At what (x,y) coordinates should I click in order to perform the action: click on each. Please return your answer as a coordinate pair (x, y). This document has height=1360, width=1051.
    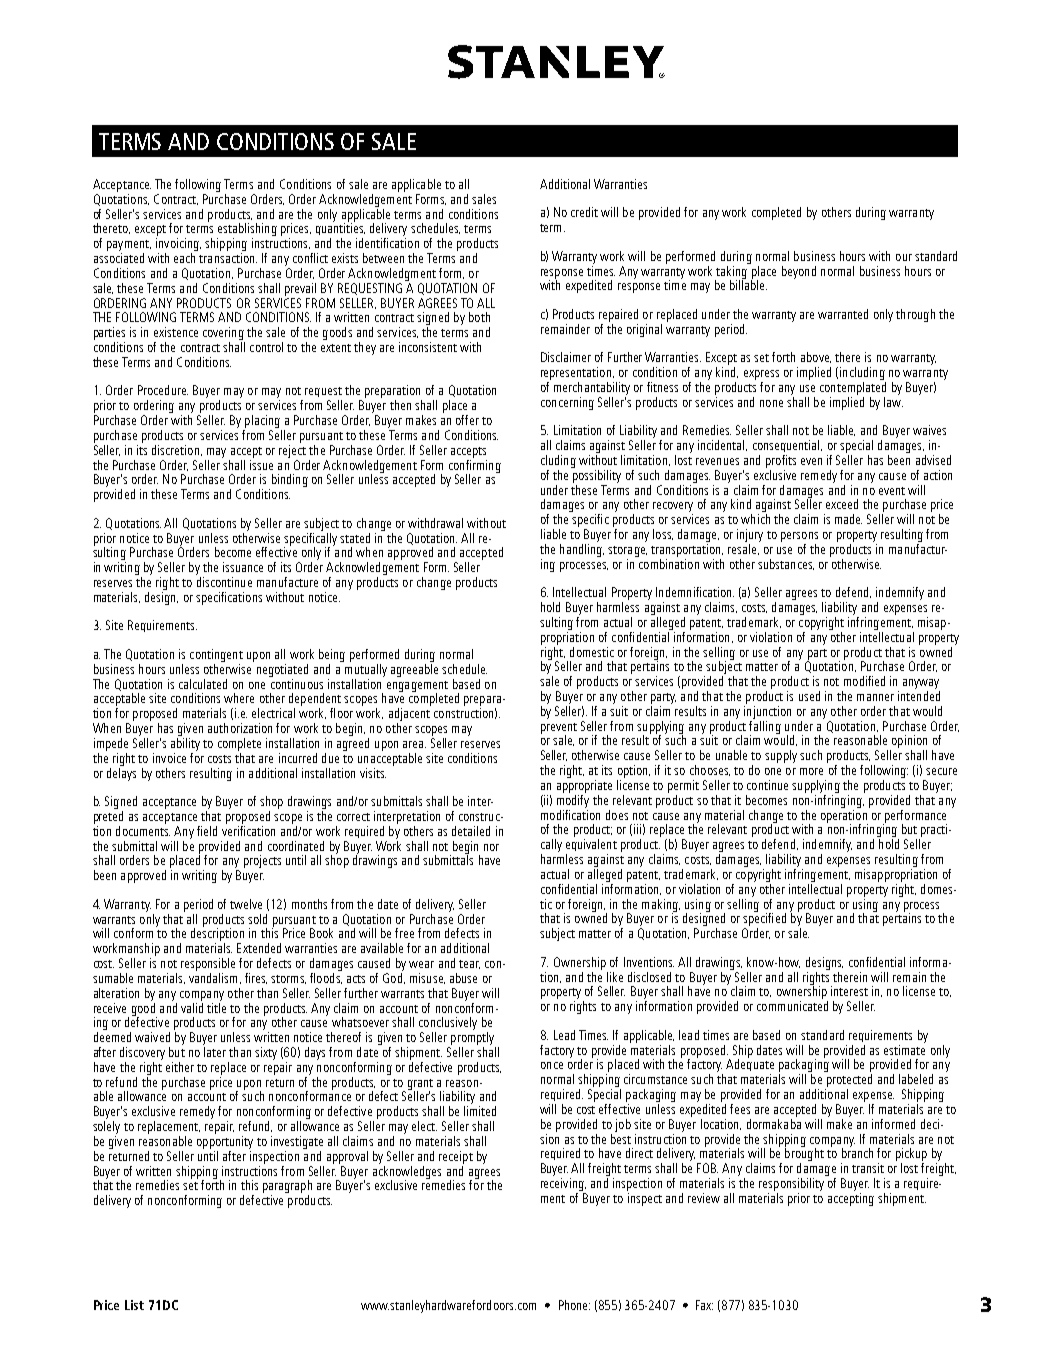
    Looking at the image, I should click on (186, 256).
